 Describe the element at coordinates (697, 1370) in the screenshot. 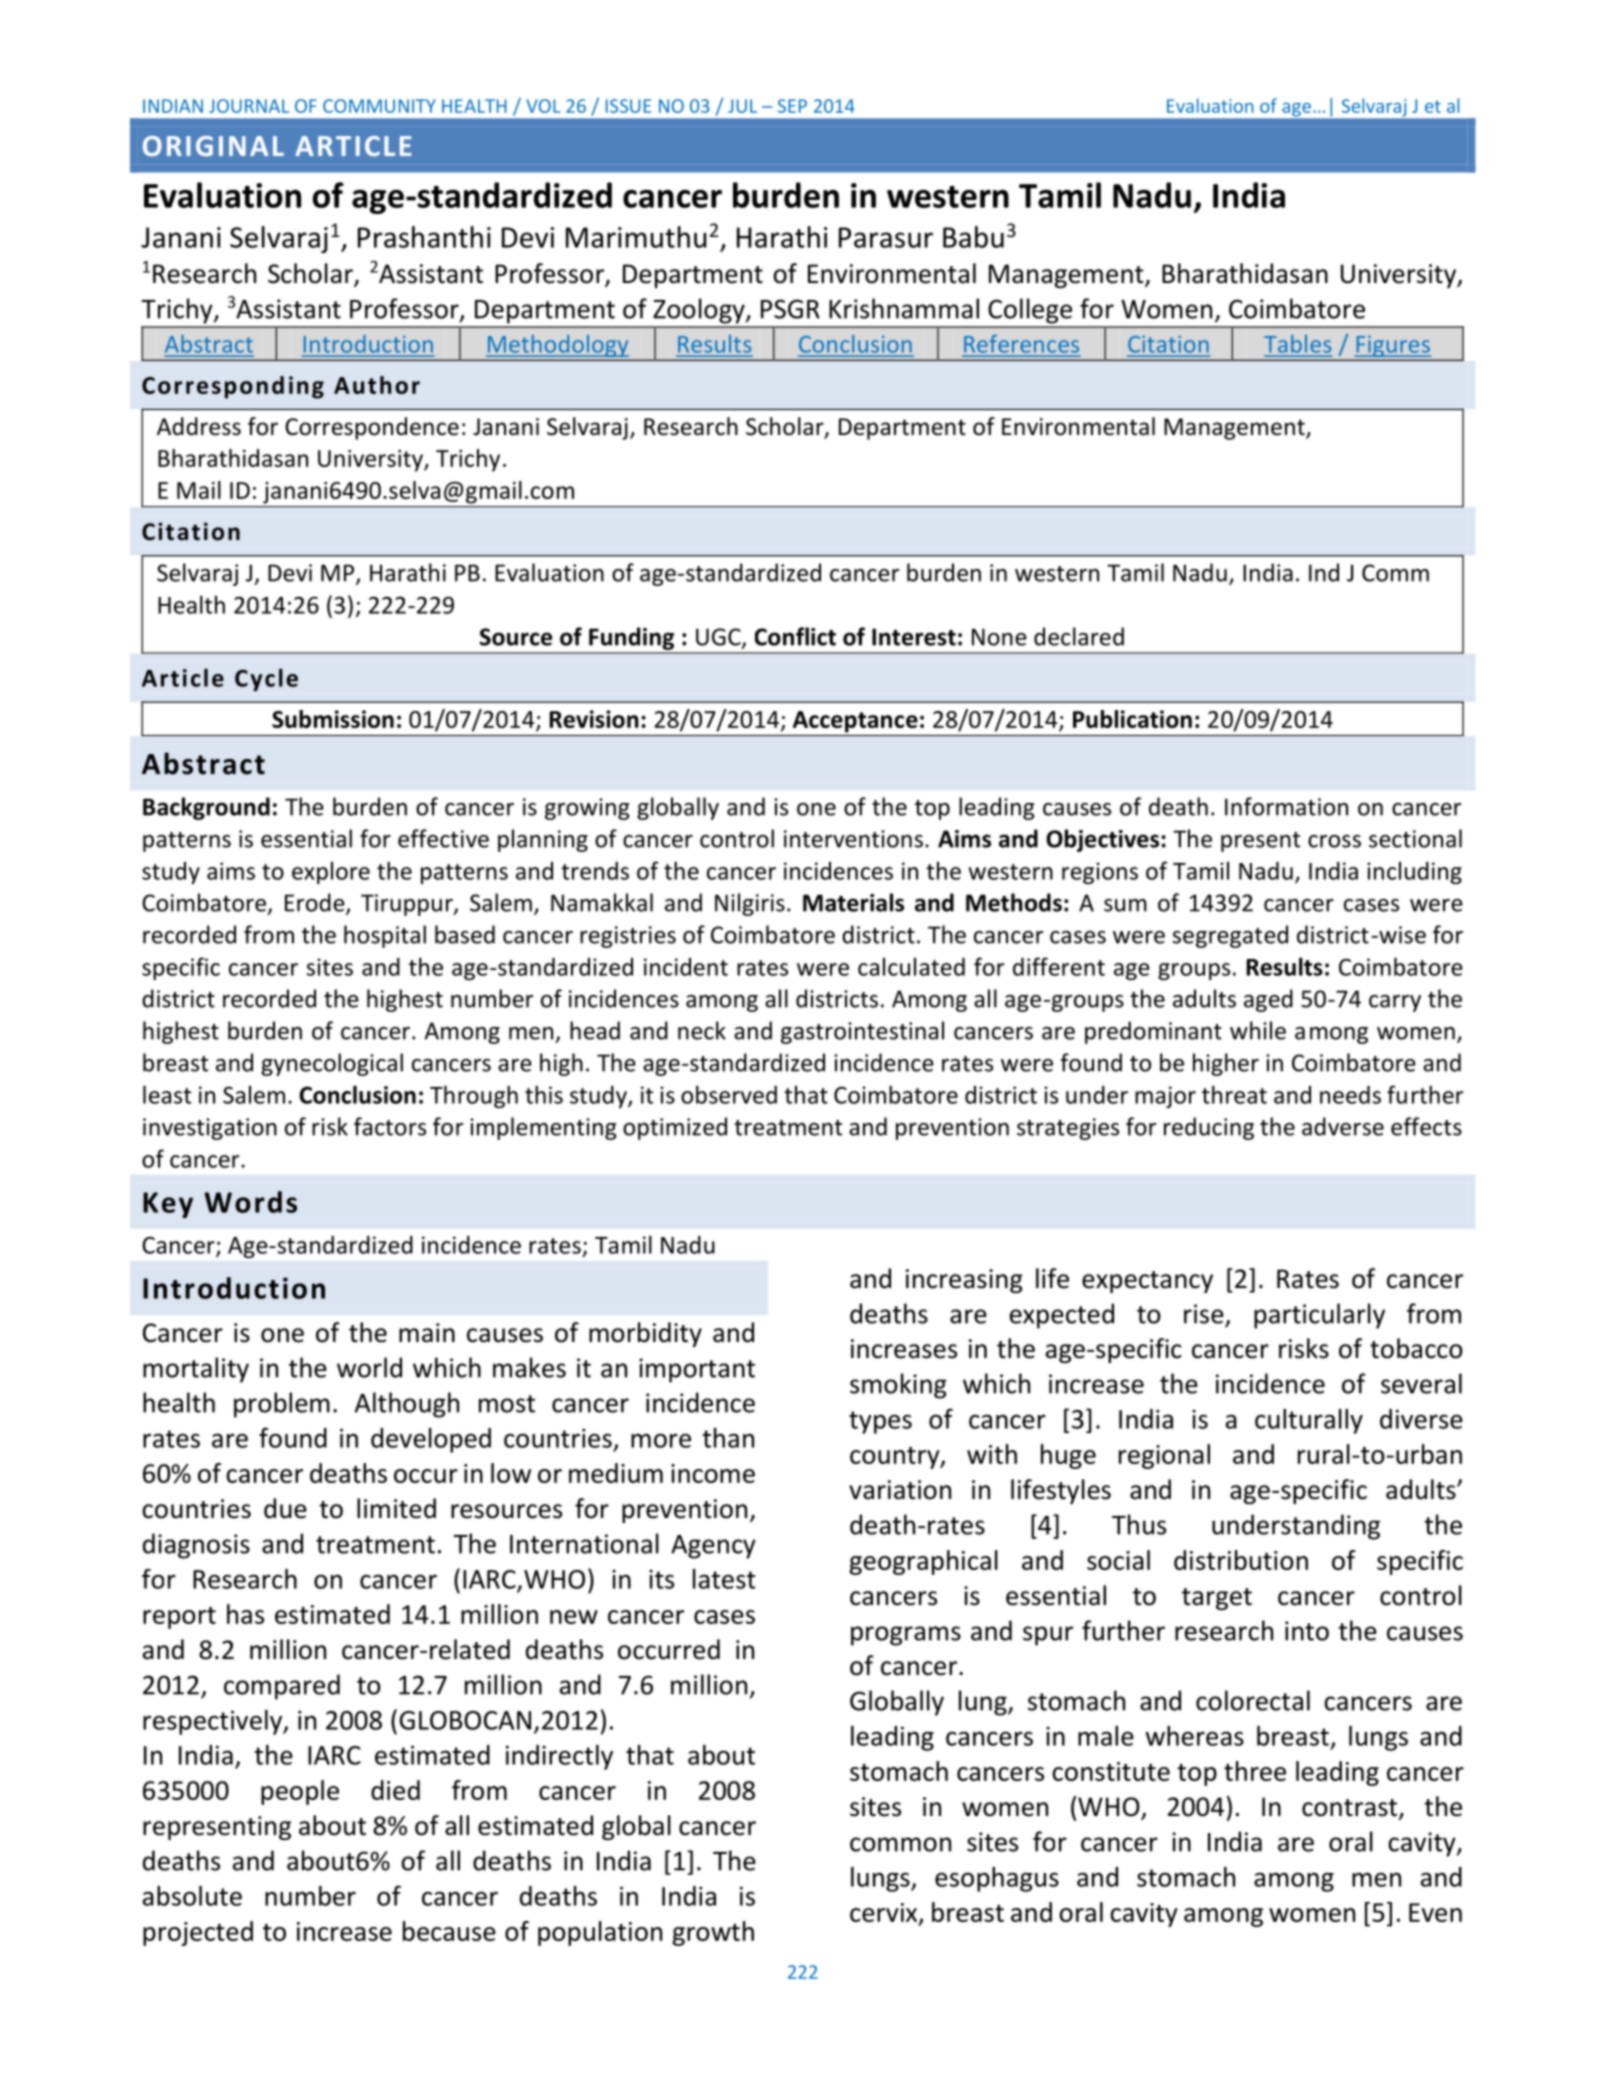

I see `important` at that location.
